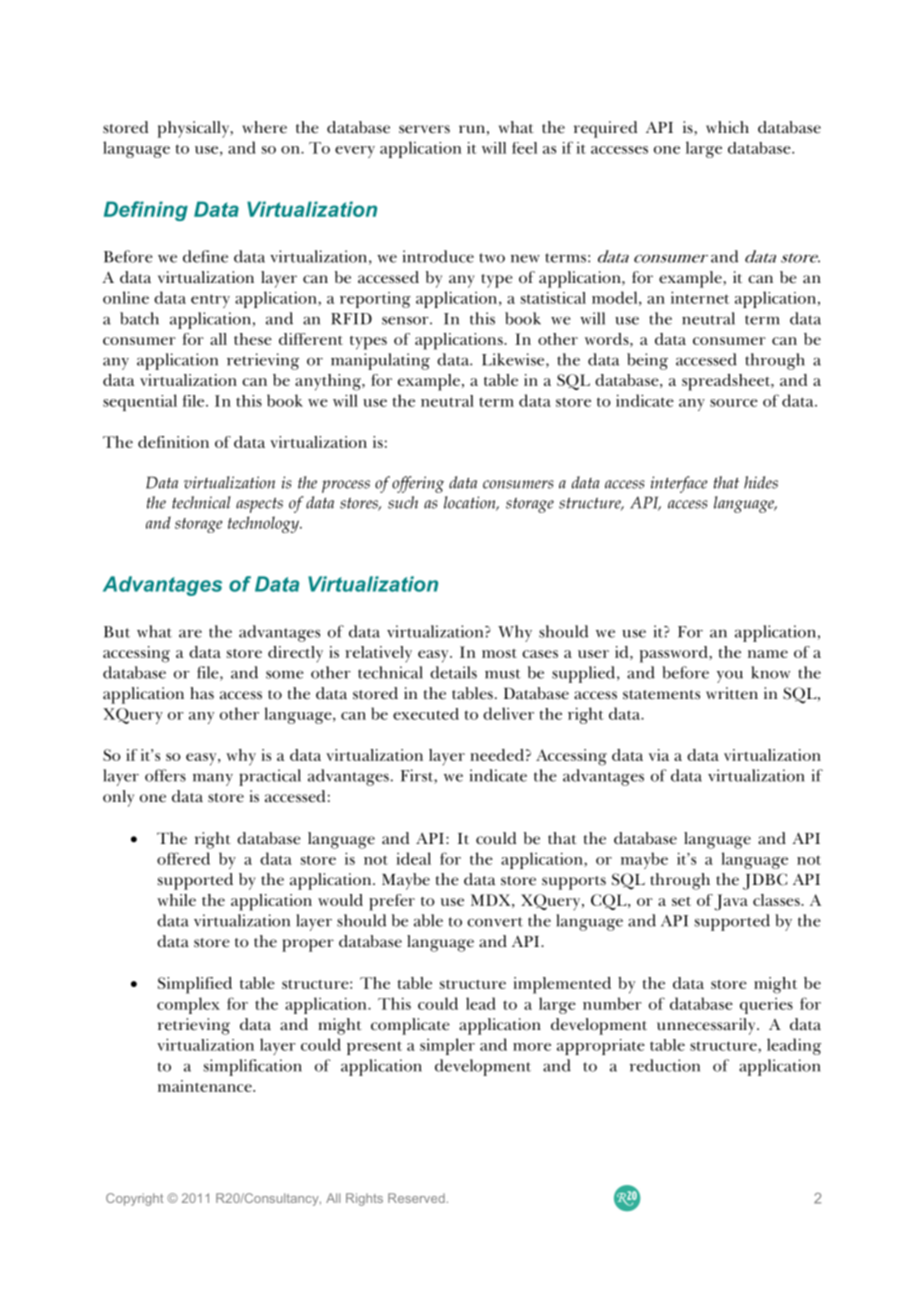  I want to click on servers, so click(424, 129).
